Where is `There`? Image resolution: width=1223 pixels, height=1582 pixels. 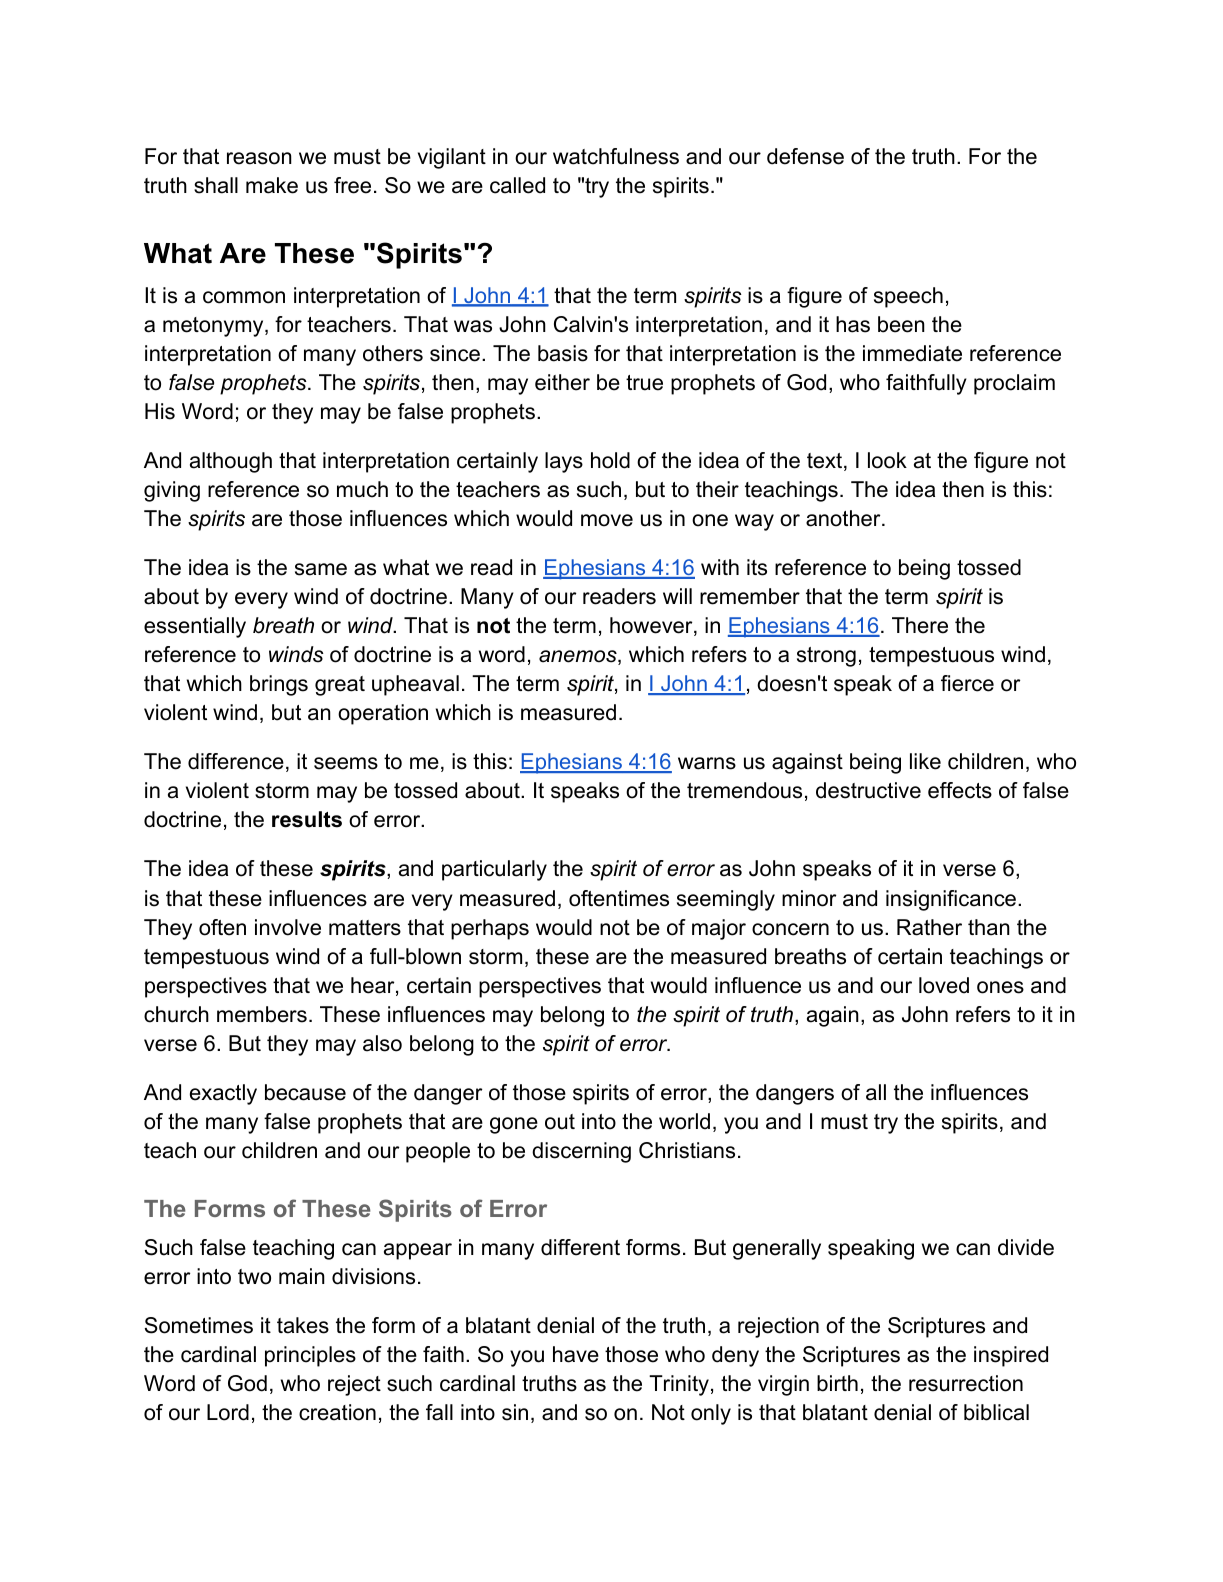
There is located at coordinates (920, 625).
